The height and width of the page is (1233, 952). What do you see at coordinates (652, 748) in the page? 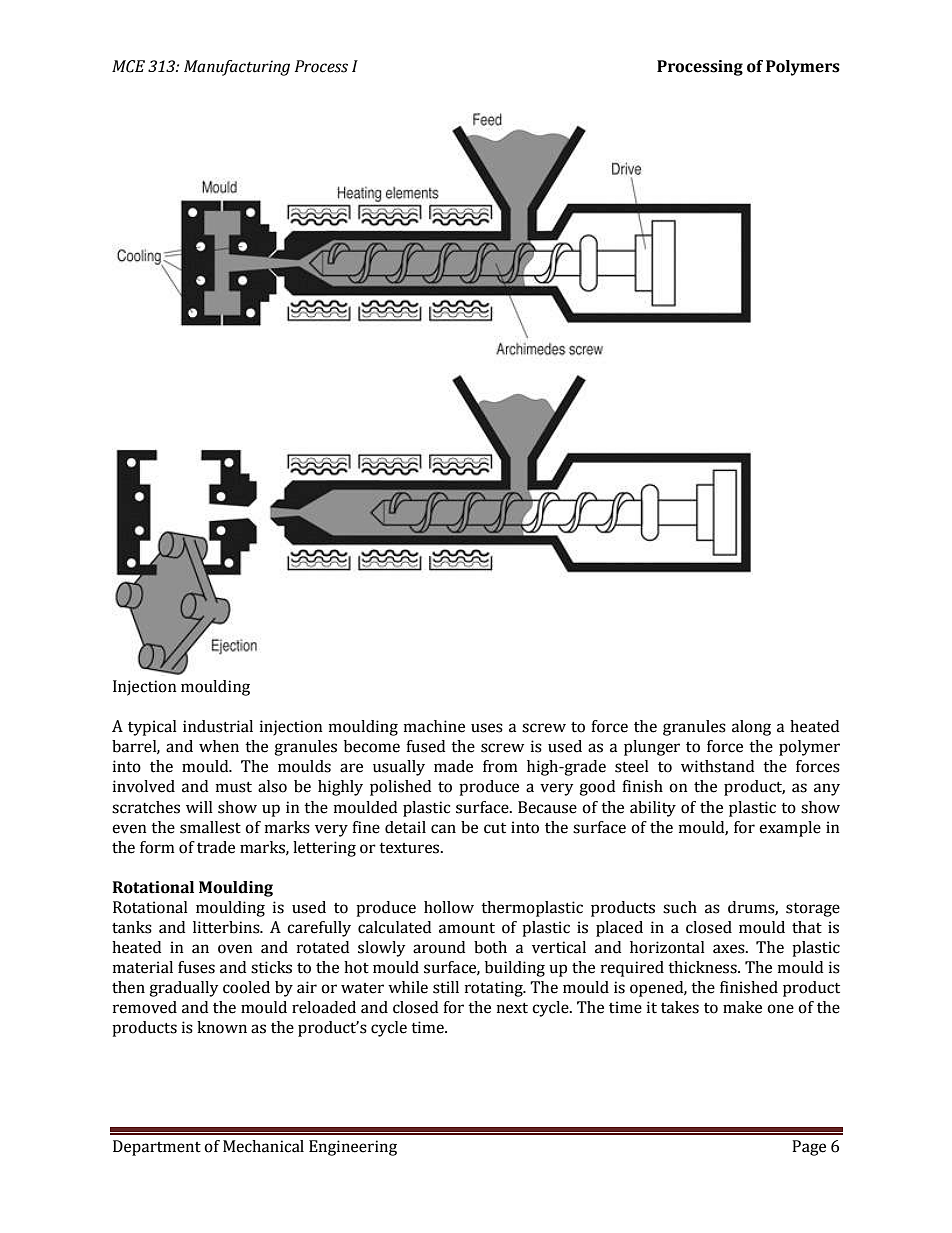
I see `plunger` at bounding box center [652, 748].
